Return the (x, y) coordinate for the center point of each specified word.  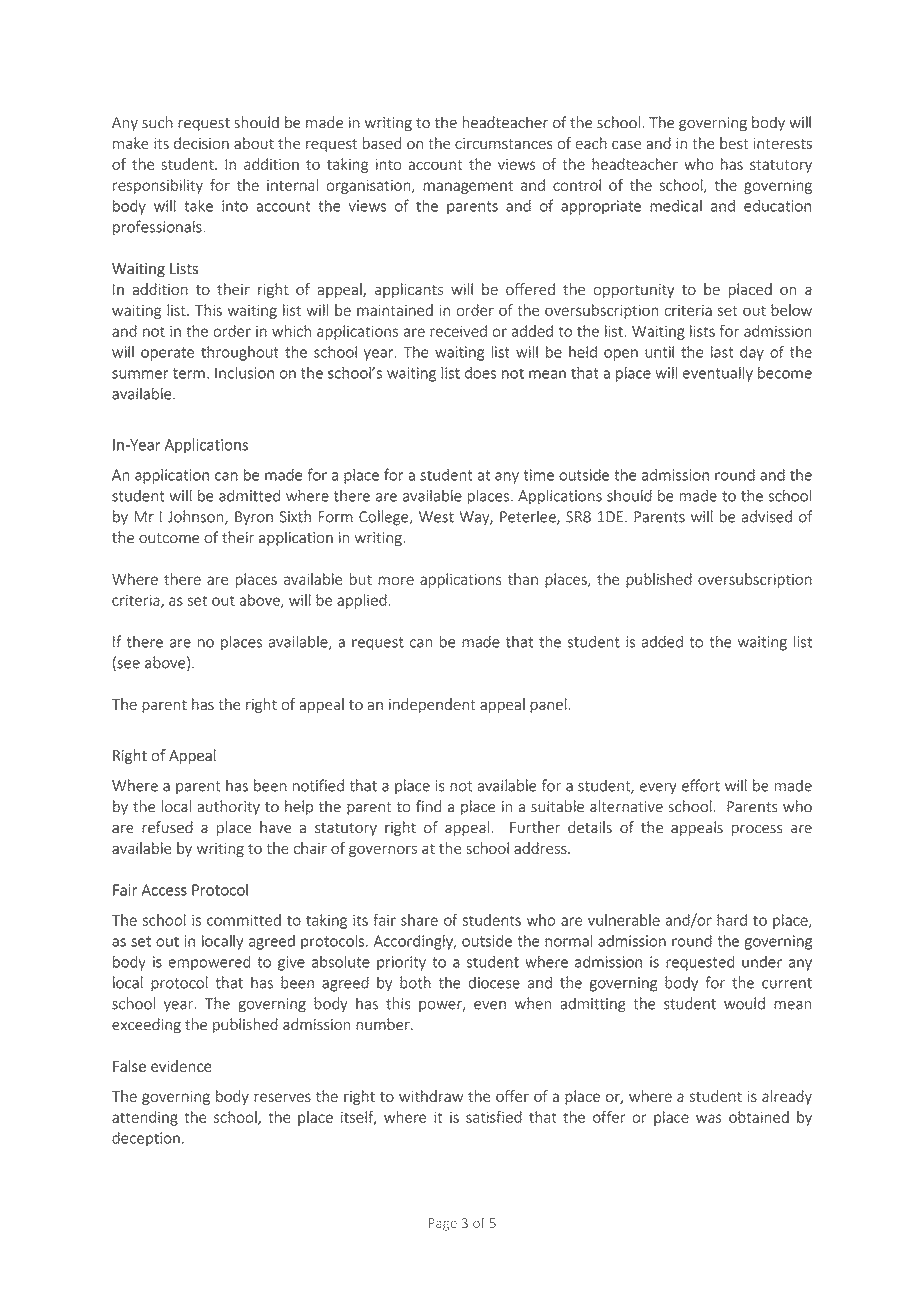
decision (201, 143)
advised (767, 516)
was (709, 1118)
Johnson (197, 517)
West (436, 517)
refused (167, 827)
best (734, 143)
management (468, 187)
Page (443, 1224)
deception (146, 1139)
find (428, 806)
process (757, 830)
